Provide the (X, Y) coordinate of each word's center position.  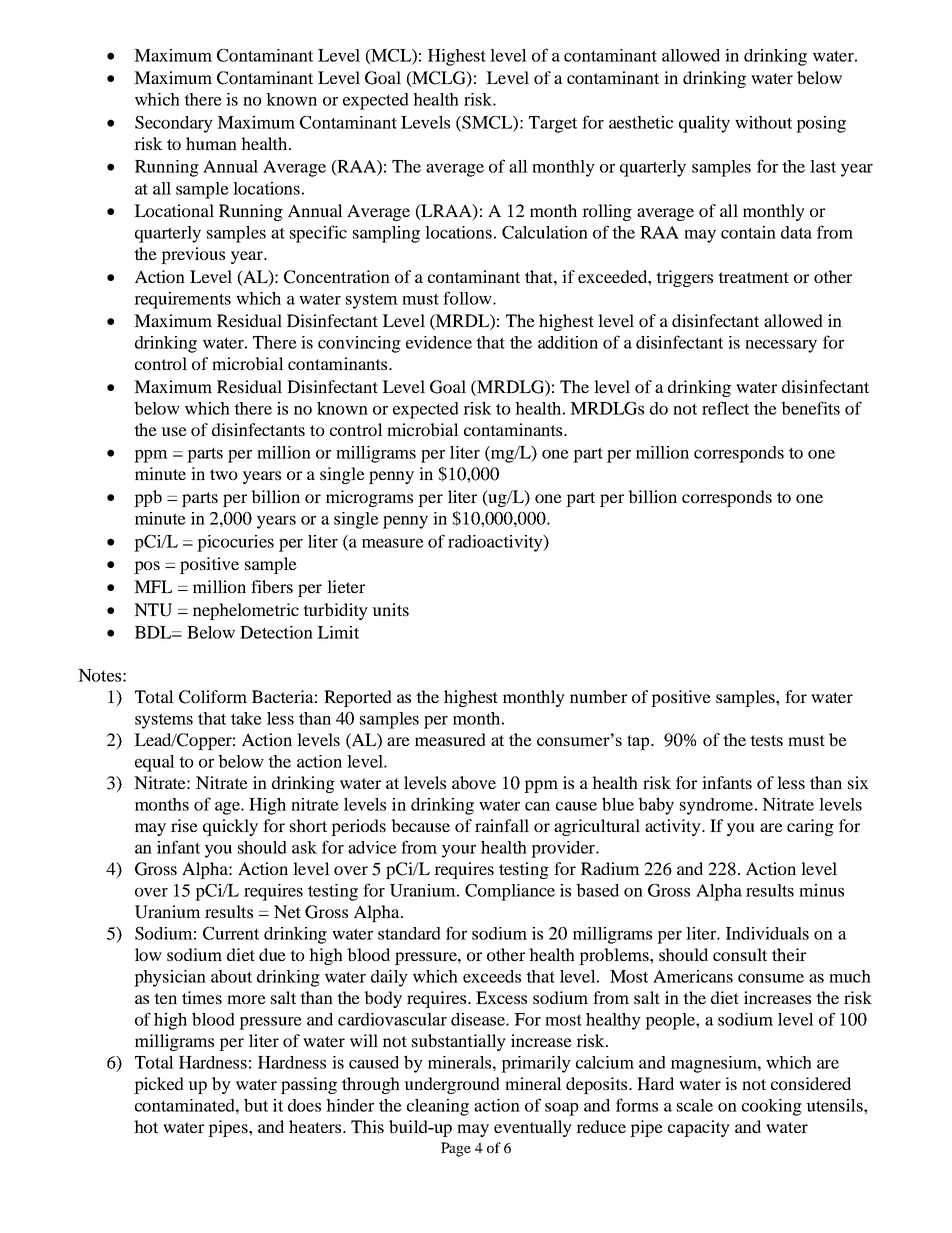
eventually (533, 1128)
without (763, 122)
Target (553, 124)
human (211, 143)
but (256, 1105)
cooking (772, 1107)
